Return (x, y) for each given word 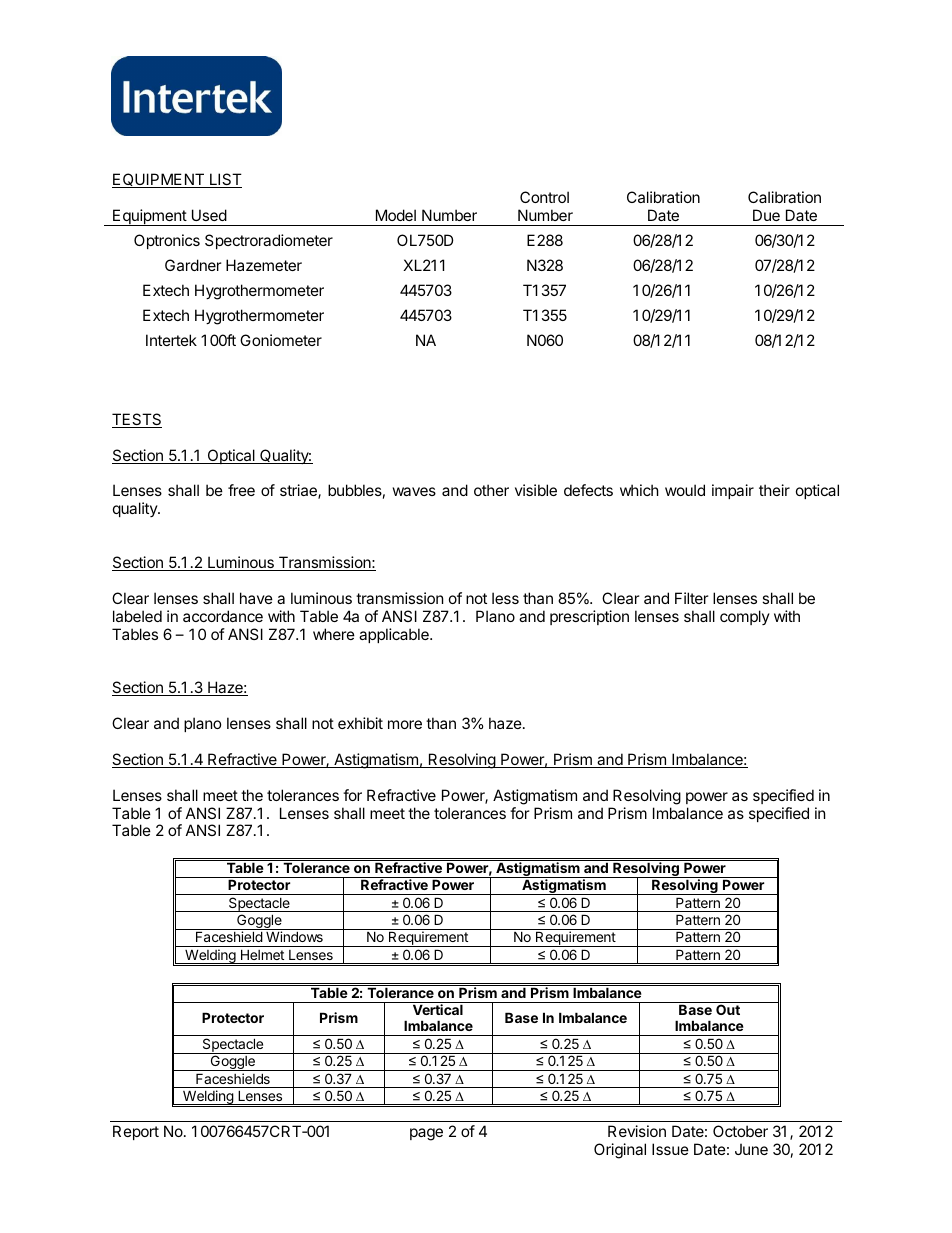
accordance (223, 616)
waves (414, 491)
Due (766, 215)
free (241, 490)
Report (136, 1132)
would (685, 490)
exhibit (360, 723)
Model (396, 215)
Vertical (438, 1009)
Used (209, 215)
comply (745, 617)
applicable (395, 635)
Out (728, 1009)
